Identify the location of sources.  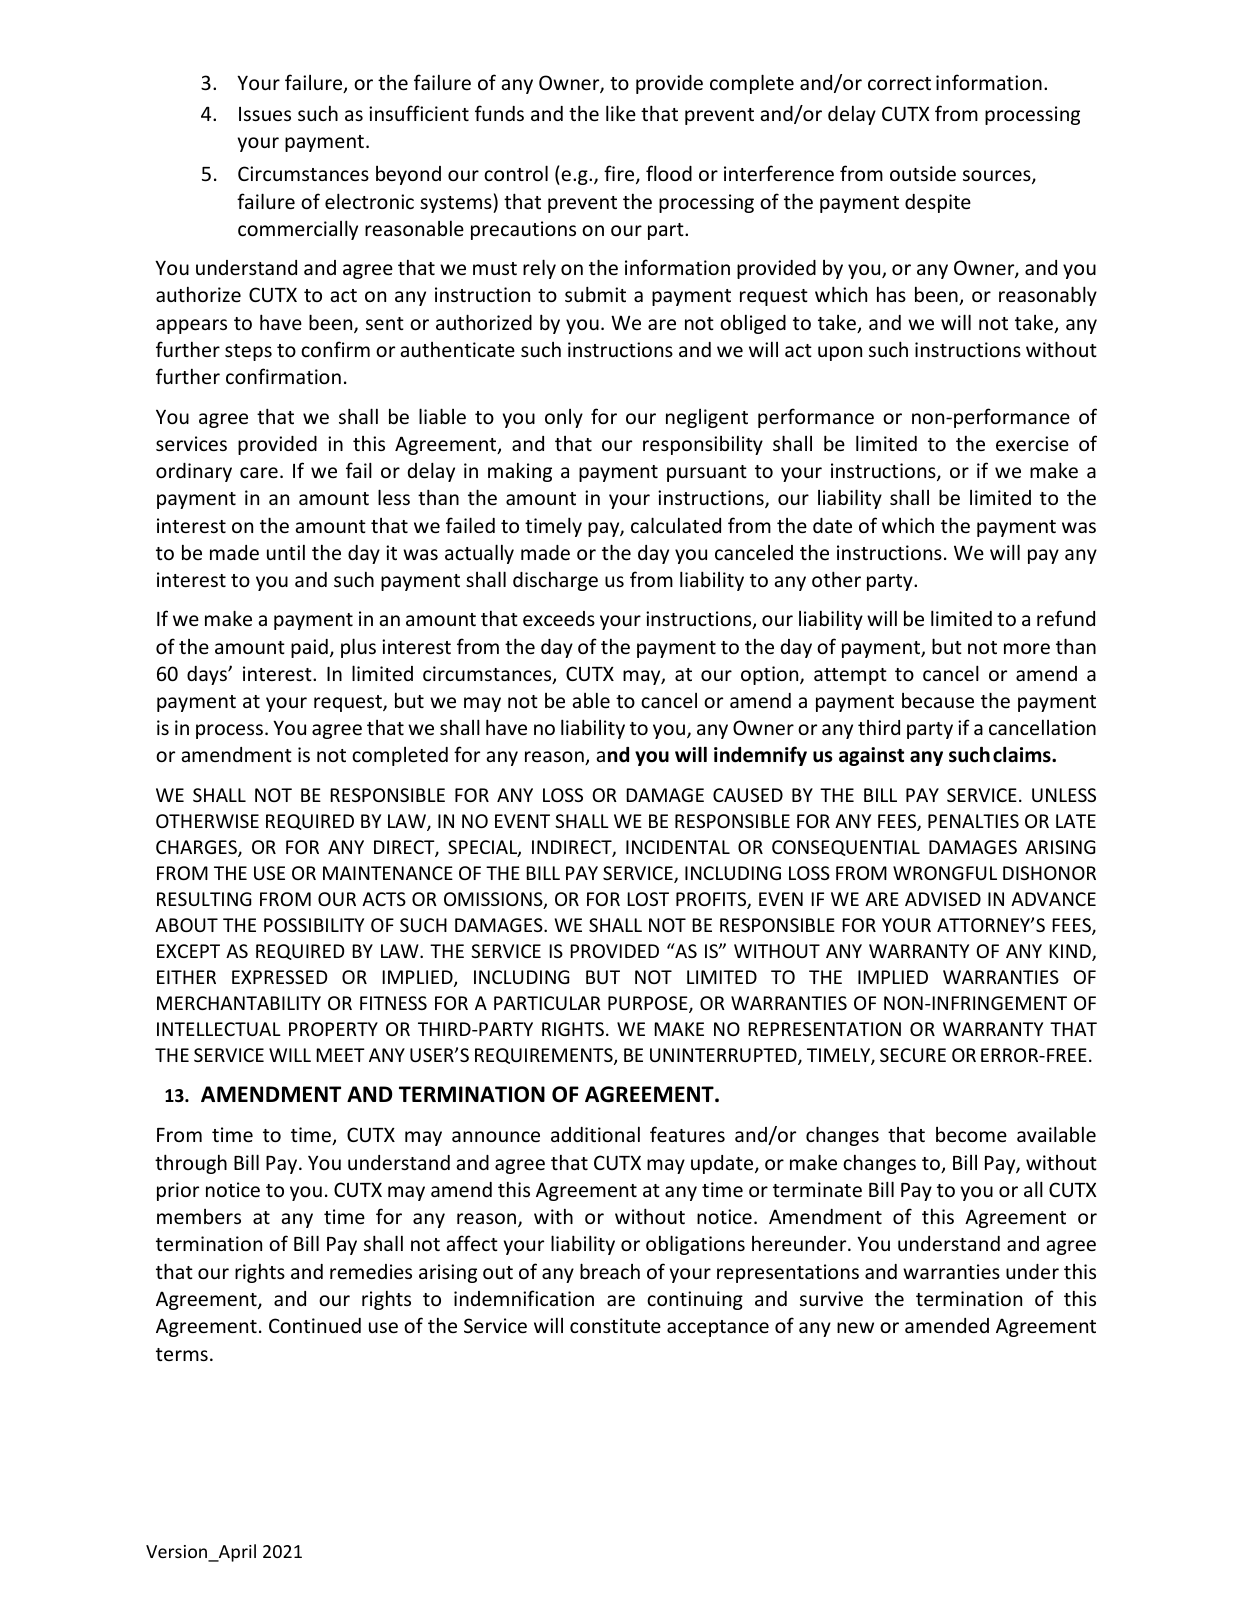
(998, 177).
